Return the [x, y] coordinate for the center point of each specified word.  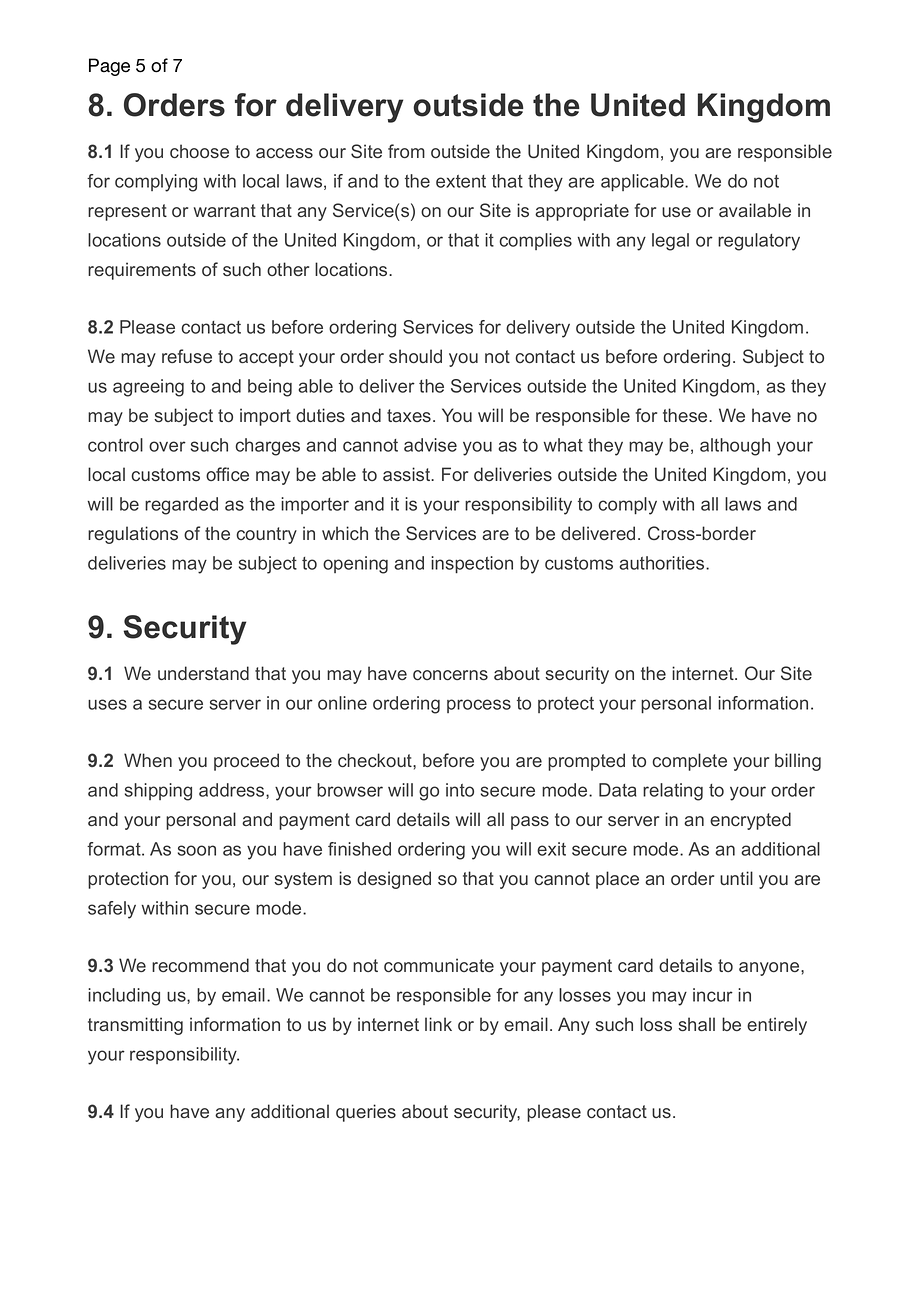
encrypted [750, 821]
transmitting [135, 1026]
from [406, 151]
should [415, 356]
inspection [472, 565]
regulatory [759, 242]
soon [197, 850]
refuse [187, 356]
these [686, 415]
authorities [663, 563]
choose [199, 151]
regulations [133, 535]
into [460, 790]
